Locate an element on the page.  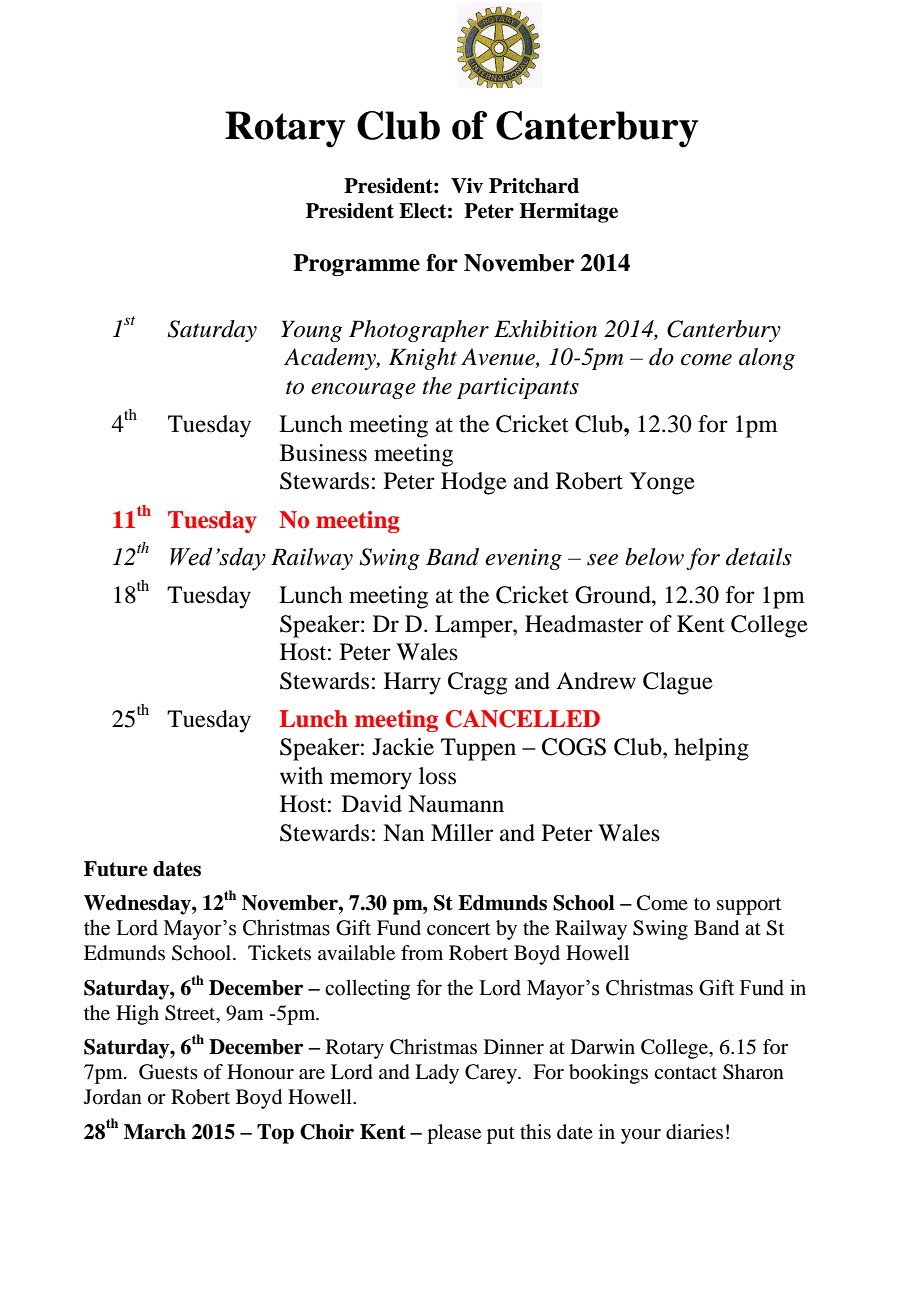
Business is located at coordinates (323, 453).
